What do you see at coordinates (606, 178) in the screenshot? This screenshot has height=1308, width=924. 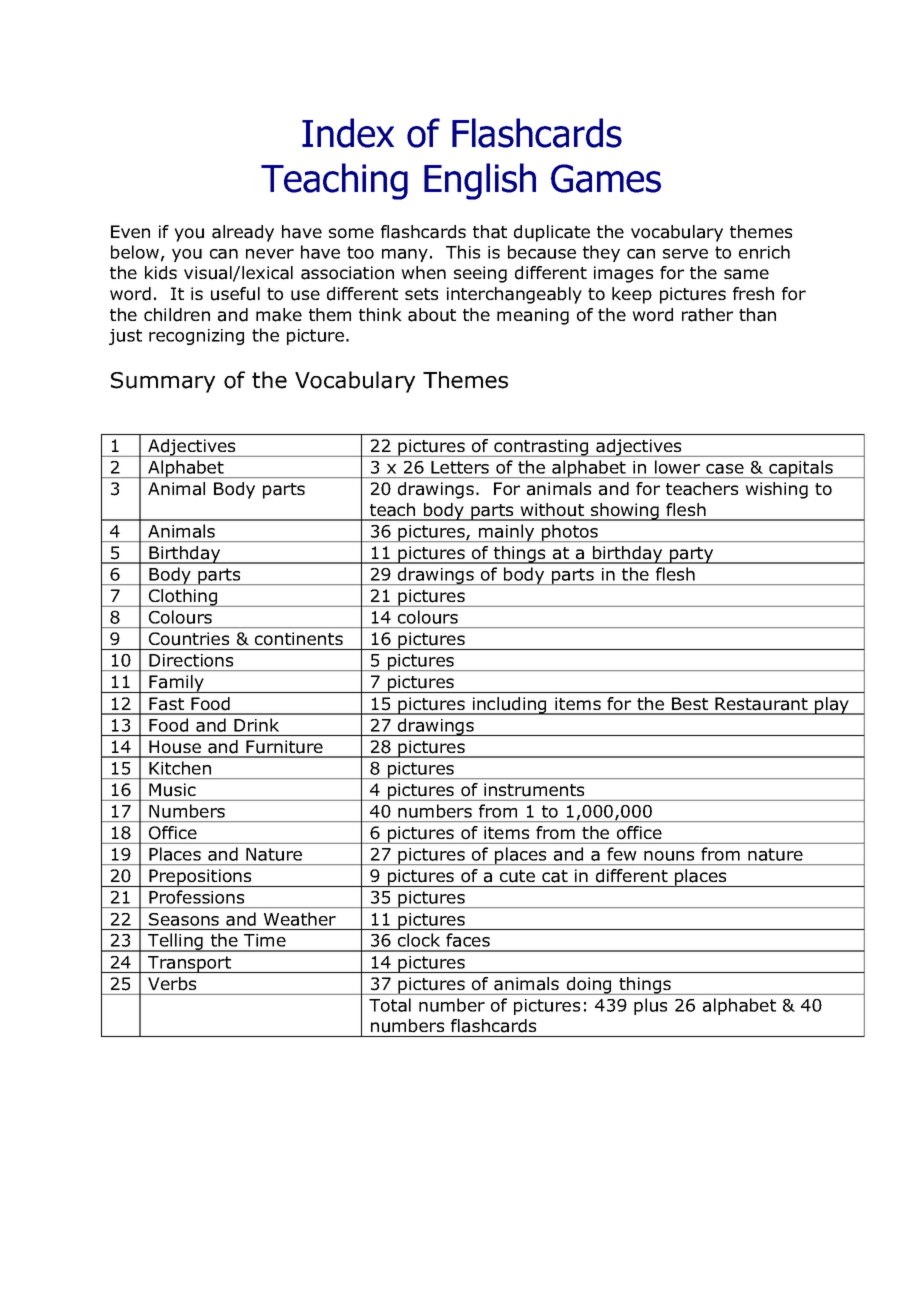 I see `Games` at bounding box center [606, 178].
